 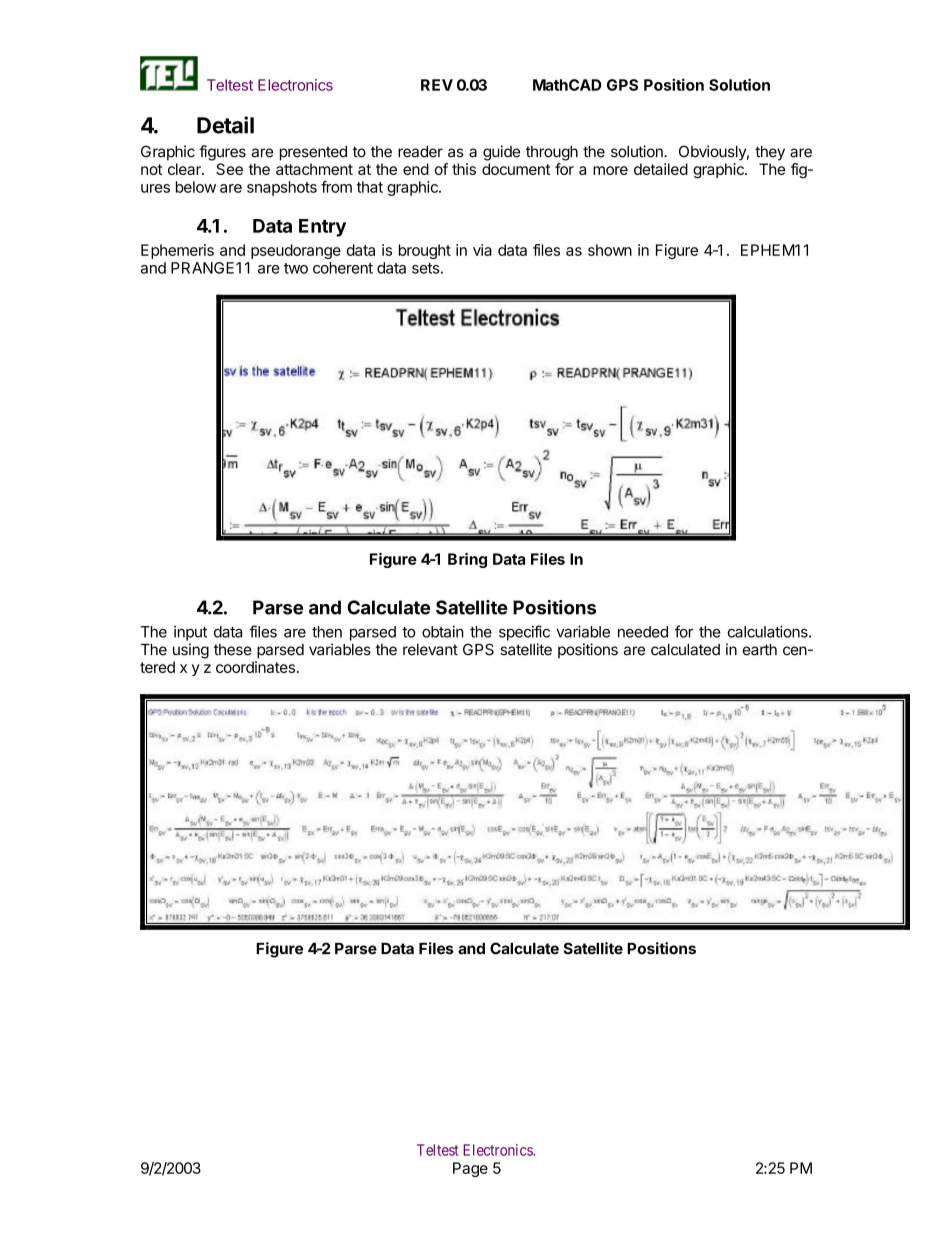 I want to click on they, so click(x=770, y=153).
